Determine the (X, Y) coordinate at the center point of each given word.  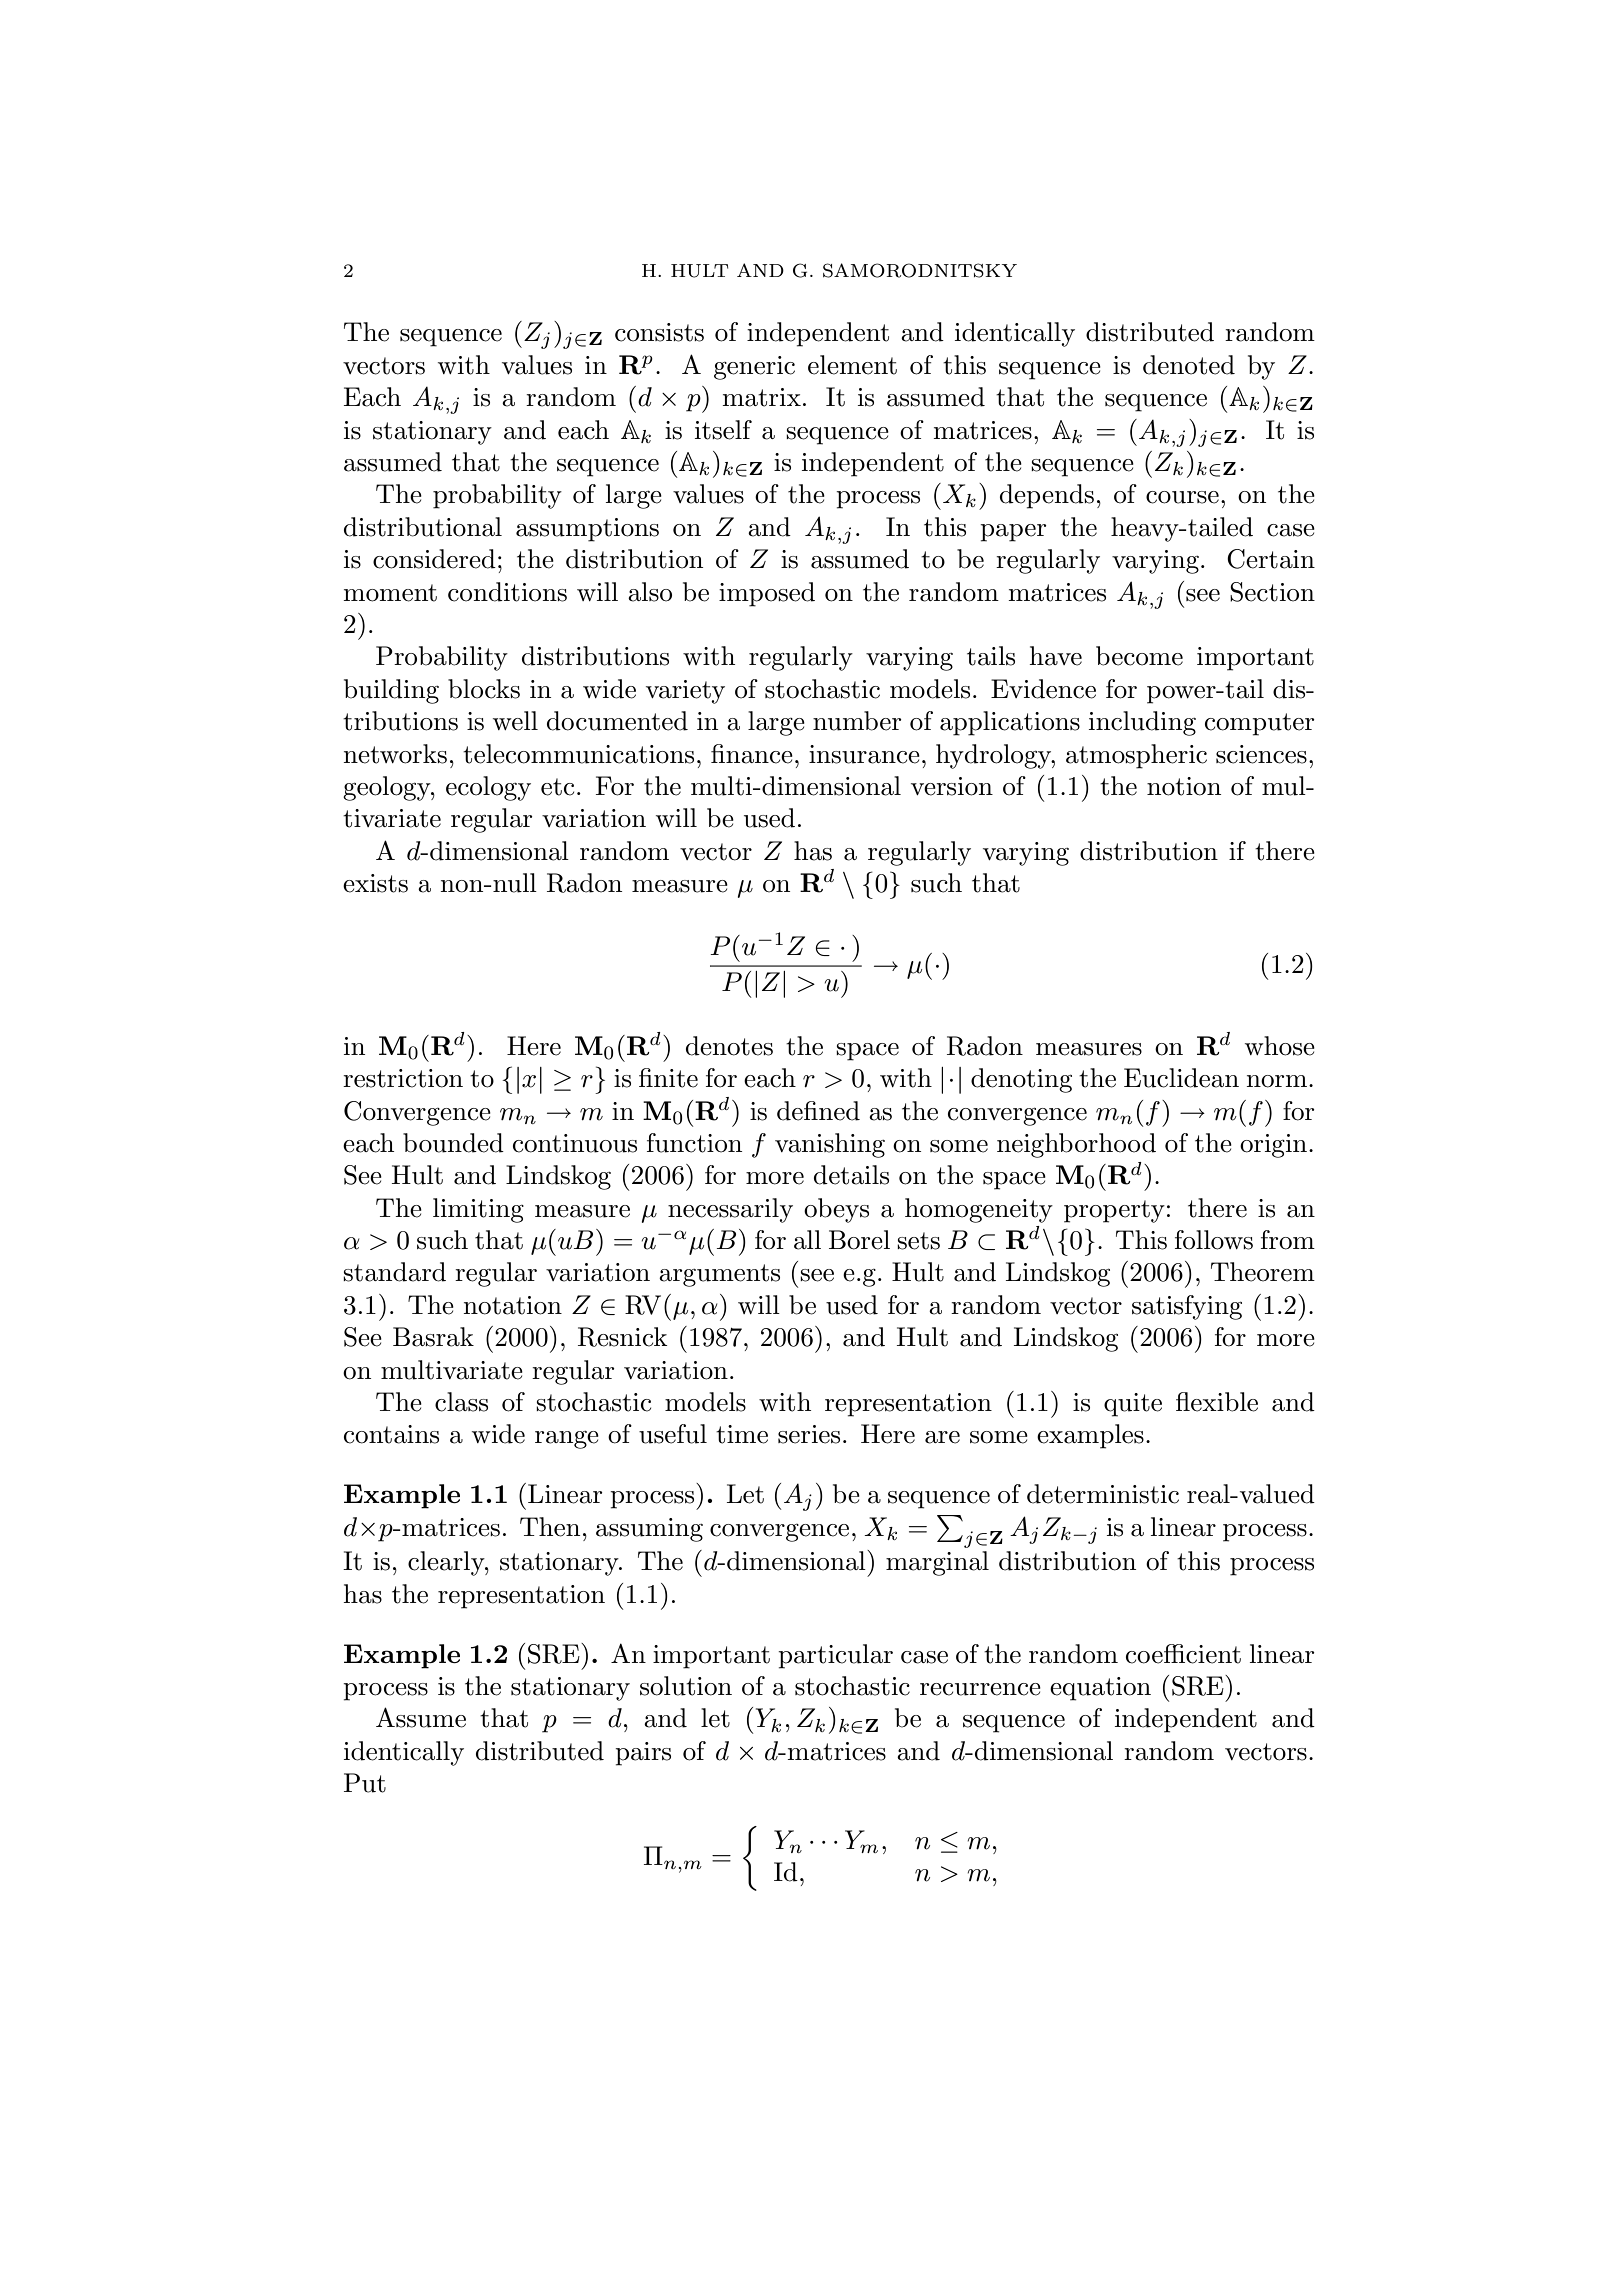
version (952, 786)
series (809, 1434)
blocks (484, 689)
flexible (1217, 1402)
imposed (767, 594)
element (852, 365)
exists (375, 883)
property (1114, 1211)
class (461, 1402)
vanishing (830, 1145)
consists (659, 332)
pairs (643, 1754)
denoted (1189, 365)
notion (1184, 786)
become (1139, 656)
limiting (478, 1210)
